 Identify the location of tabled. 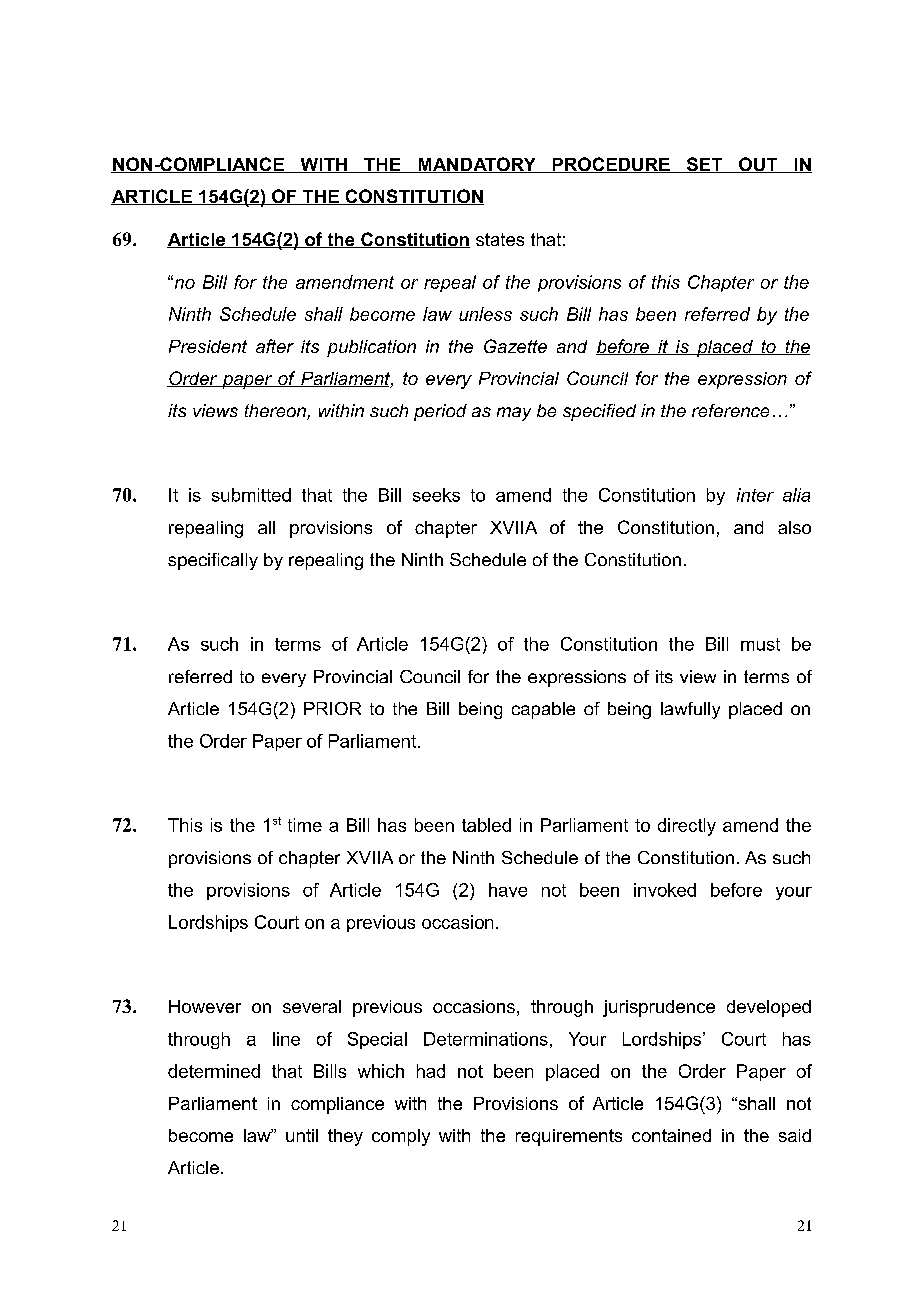
(486, 825).
